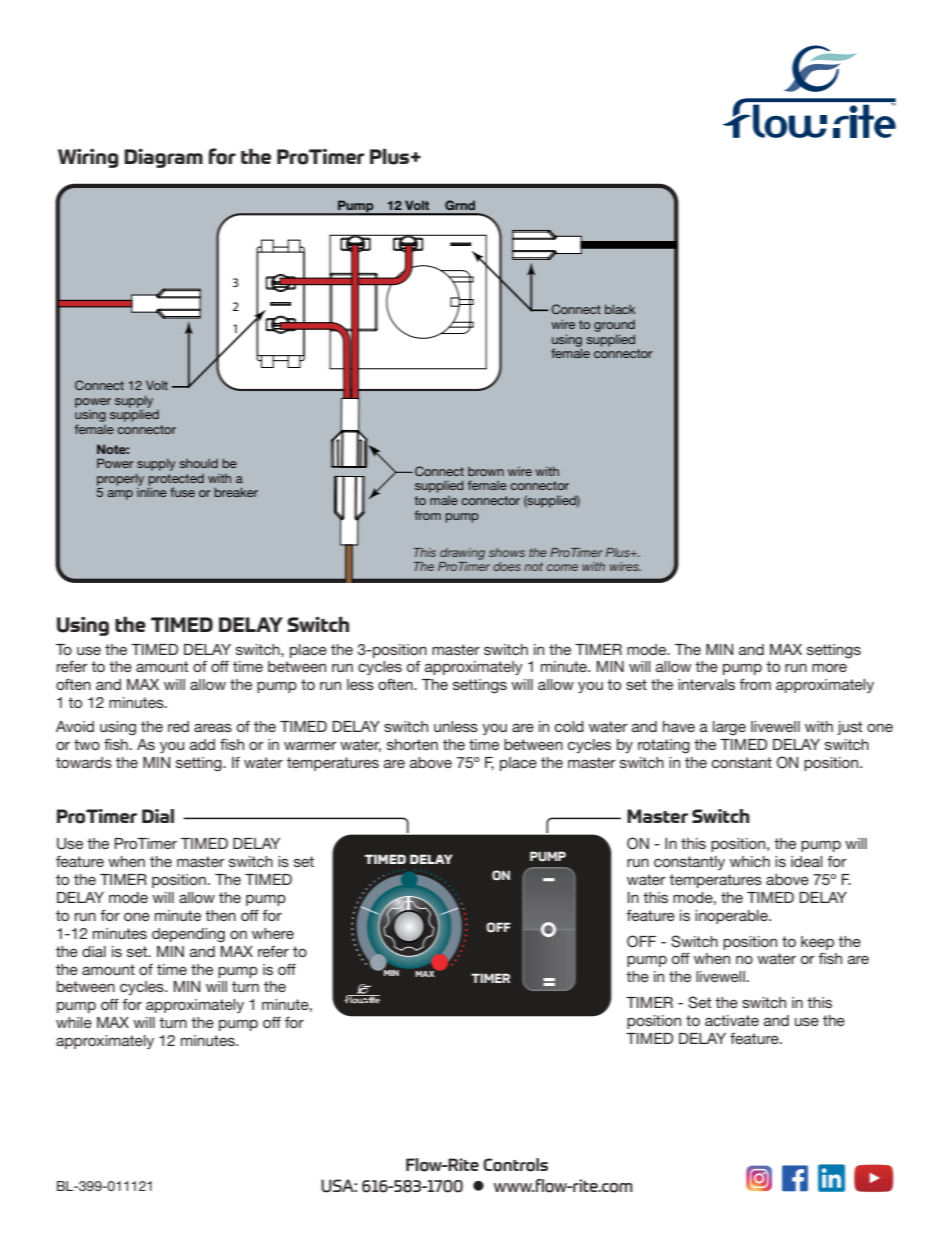 The height and width of the document is (1233, 952). What do you see at coordinates (202, 744) in the document?
I see `add` at bounding box center [202, 744].
